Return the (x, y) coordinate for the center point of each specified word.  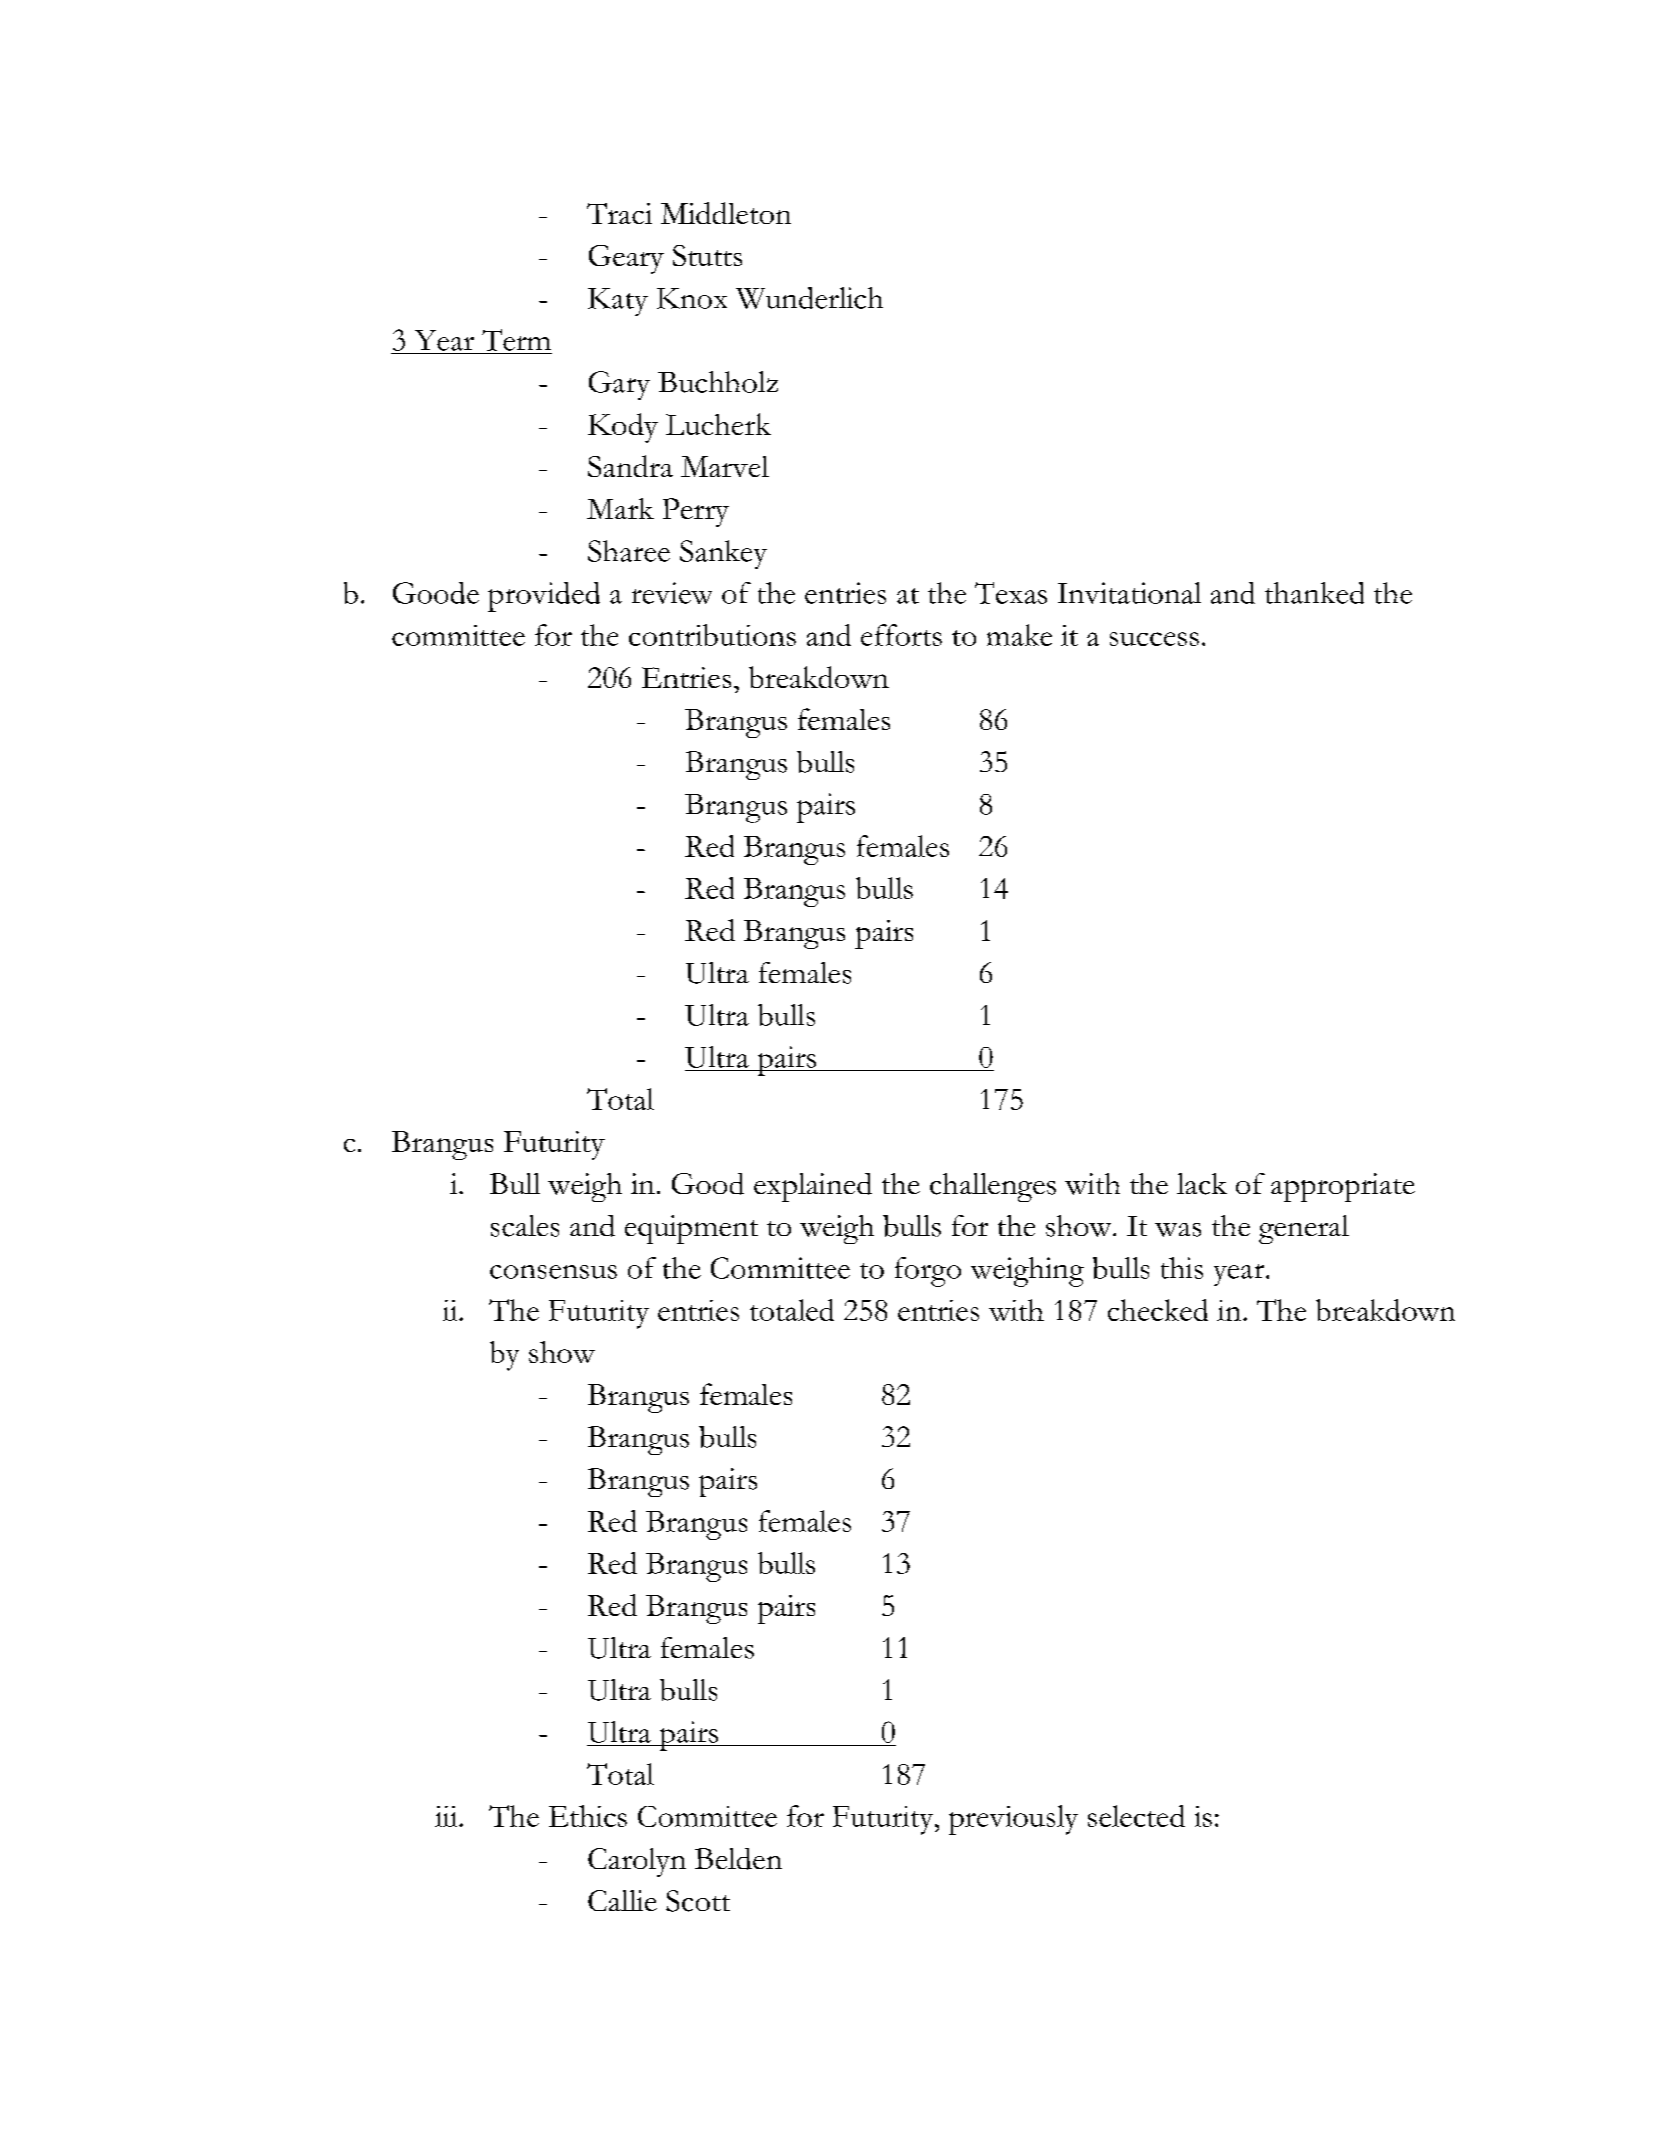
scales (525, 1226)
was (1178, 1230)
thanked (1314, 593)
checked (1158, 1310)
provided (544, 597)
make (1019, 635)
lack (1202, 1184)
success (1154, 639)
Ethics (588, 1816)
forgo (928, 1272)
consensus (553, 1272)
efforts (901, 635)
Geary (626, 259)
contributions (712, 635)
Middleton (726, 213)
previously (1013, 1820)
